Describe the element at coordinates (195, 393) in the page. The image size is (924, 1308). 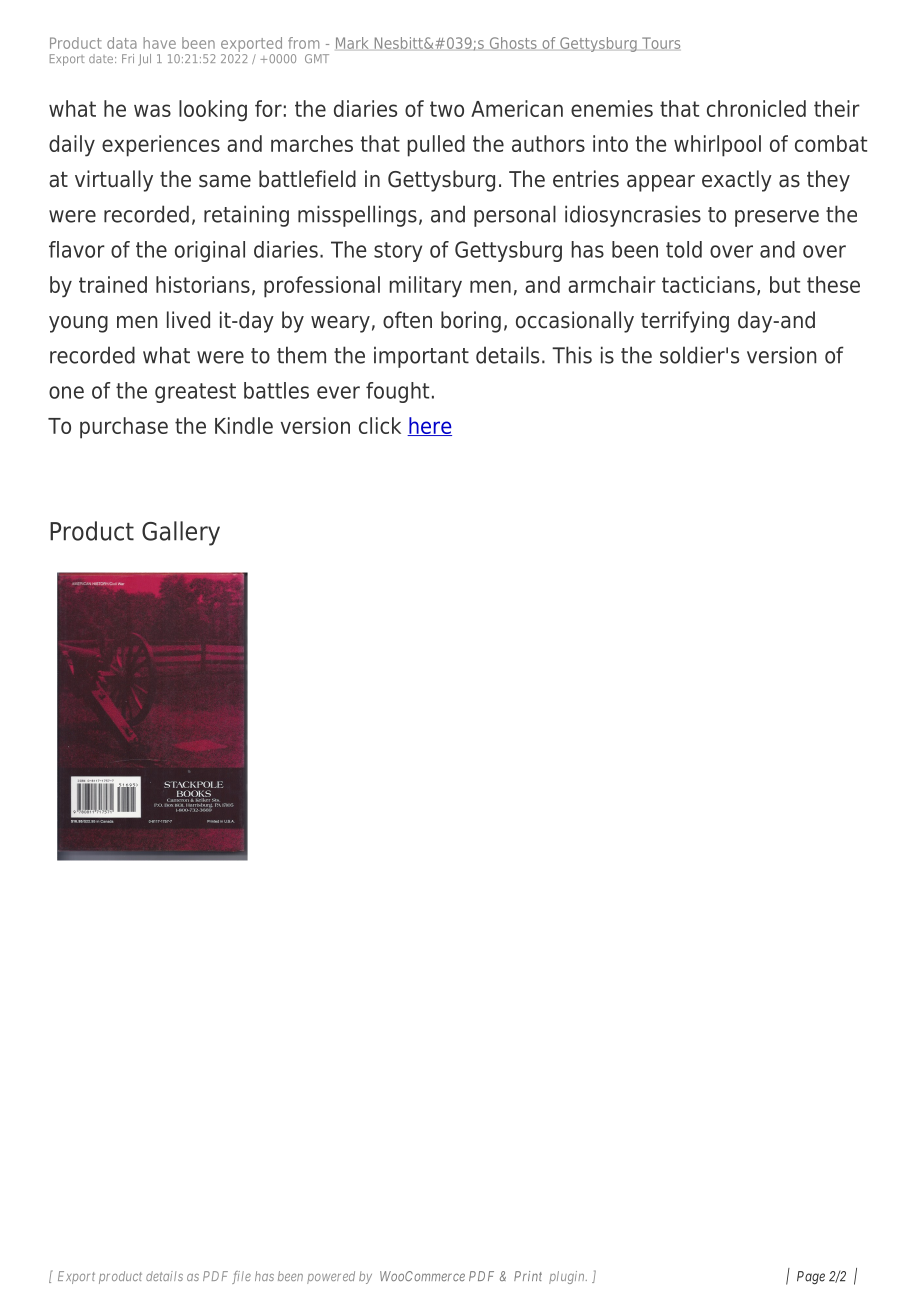
I see `greatest` at that location.
